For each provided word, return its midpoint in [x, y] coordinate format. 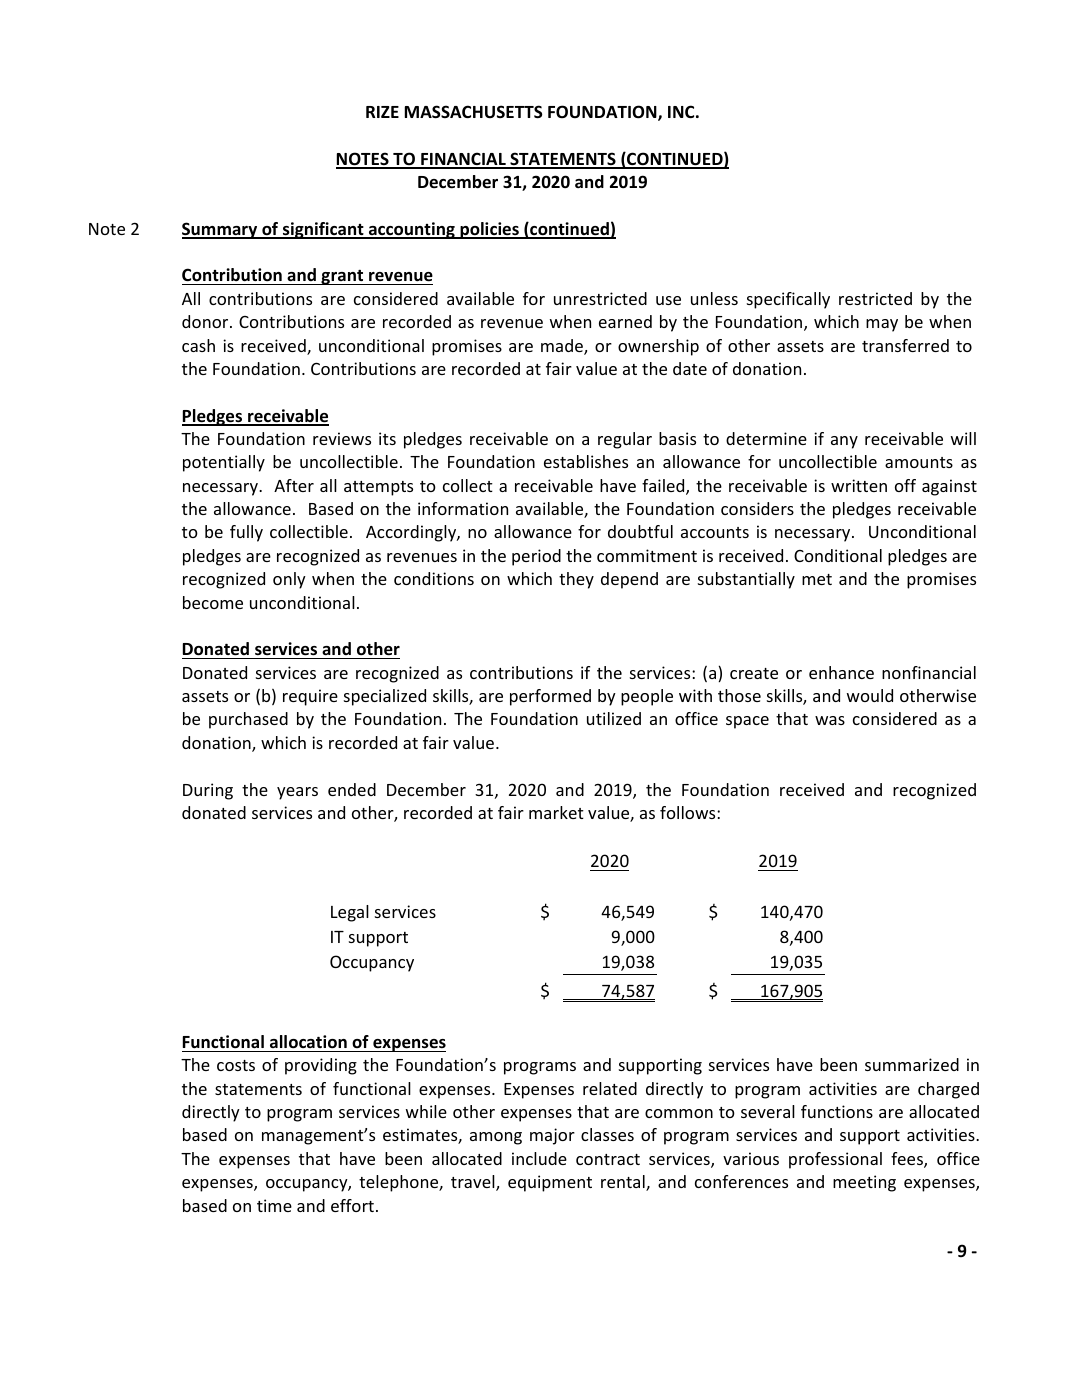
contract [608, 1159]
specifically [788, 300]
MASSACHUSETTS [473, 112]
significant [323, 230]
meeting [864, 1183]
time [274, 1205]
